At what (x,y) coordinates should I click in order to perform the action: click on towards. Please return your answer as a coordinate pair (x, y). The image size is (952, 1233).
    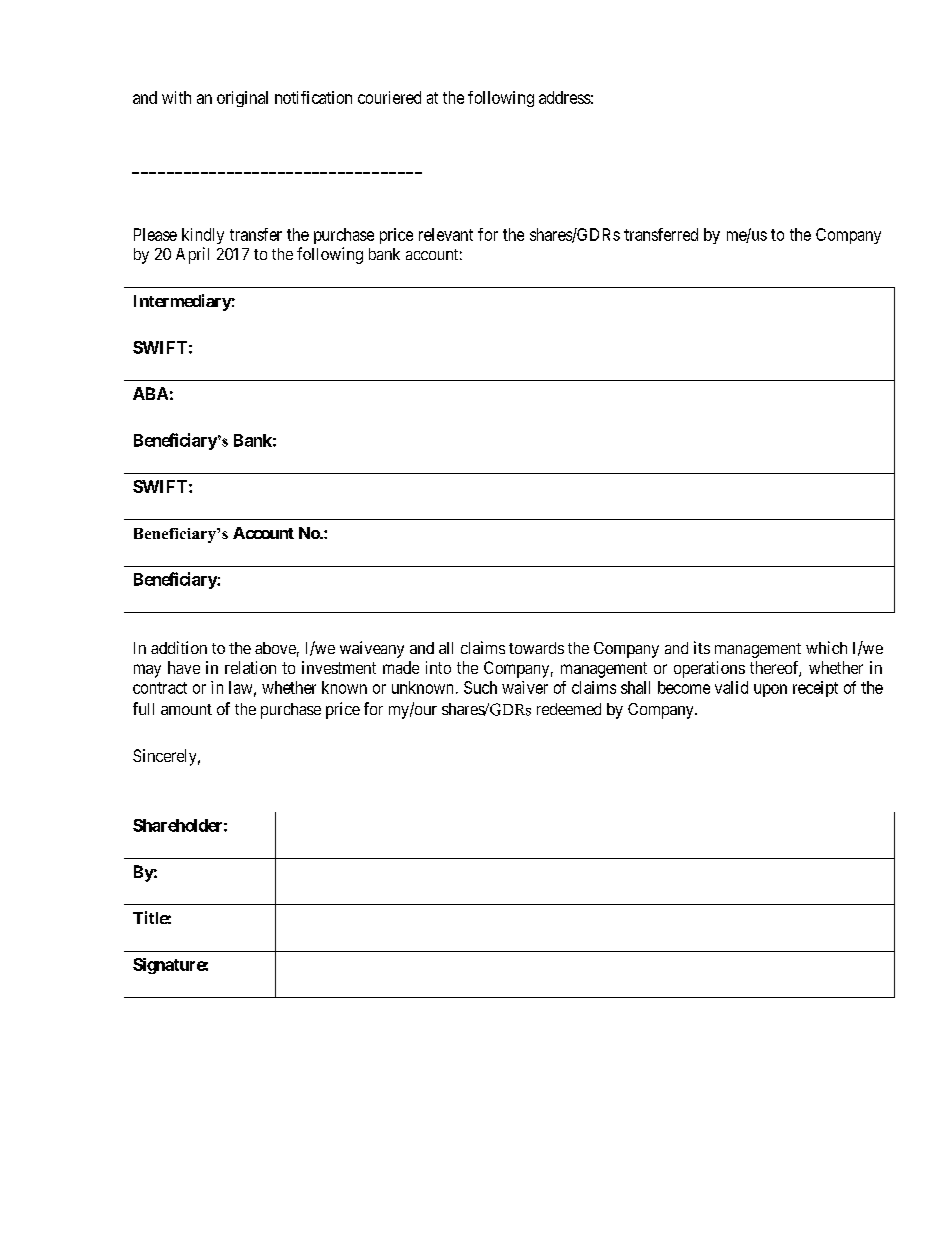
    Looking at the image, I should click on (536, 648).
